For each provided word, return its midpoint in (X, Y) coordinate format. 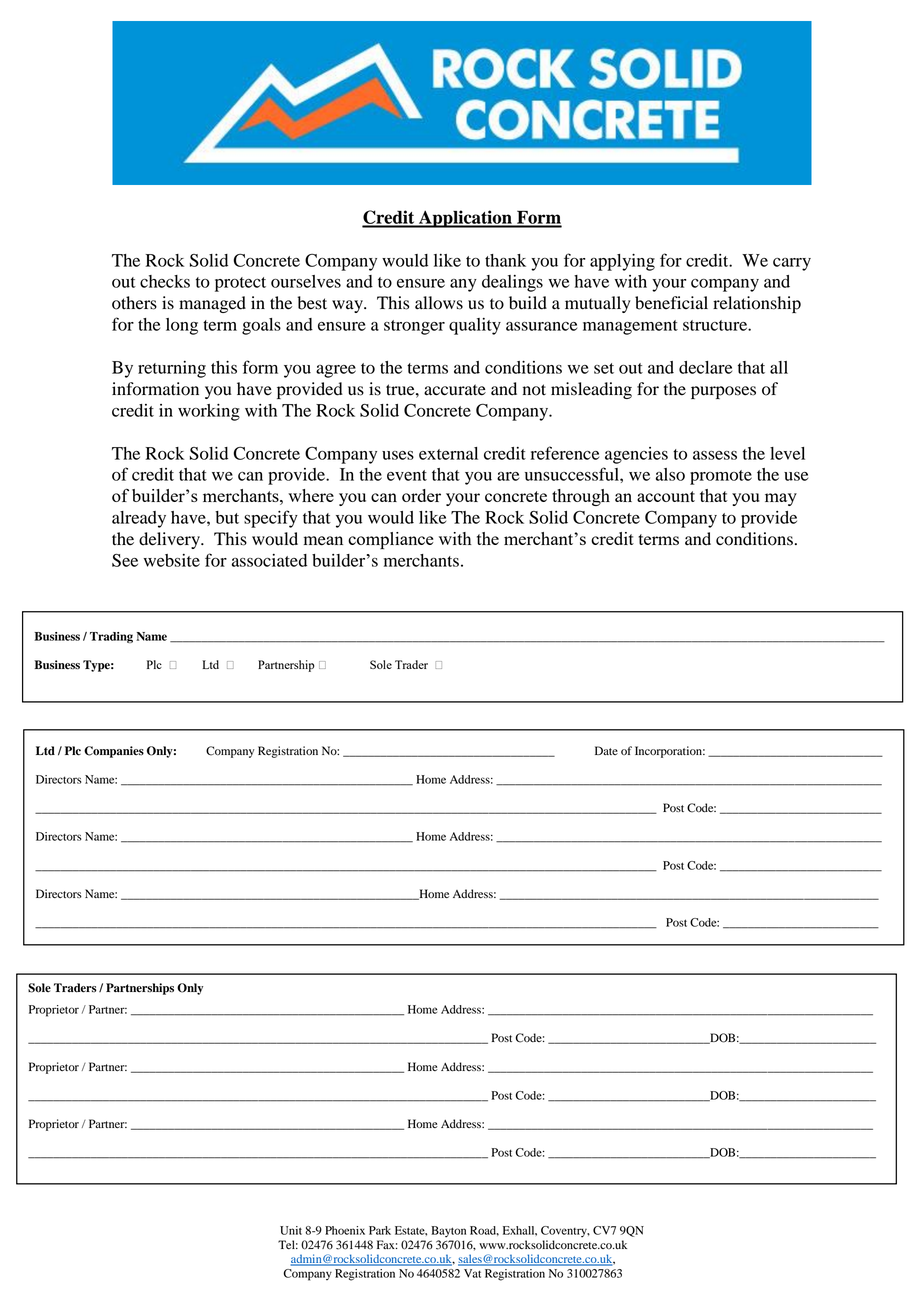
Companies (114, 752)
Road (484, 1231)
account (666, 496)
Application (465, 219)
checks (165, 281)
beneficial (671, 303)
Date (606, 750)
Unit (291, 1230)
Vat (472, 1273)
